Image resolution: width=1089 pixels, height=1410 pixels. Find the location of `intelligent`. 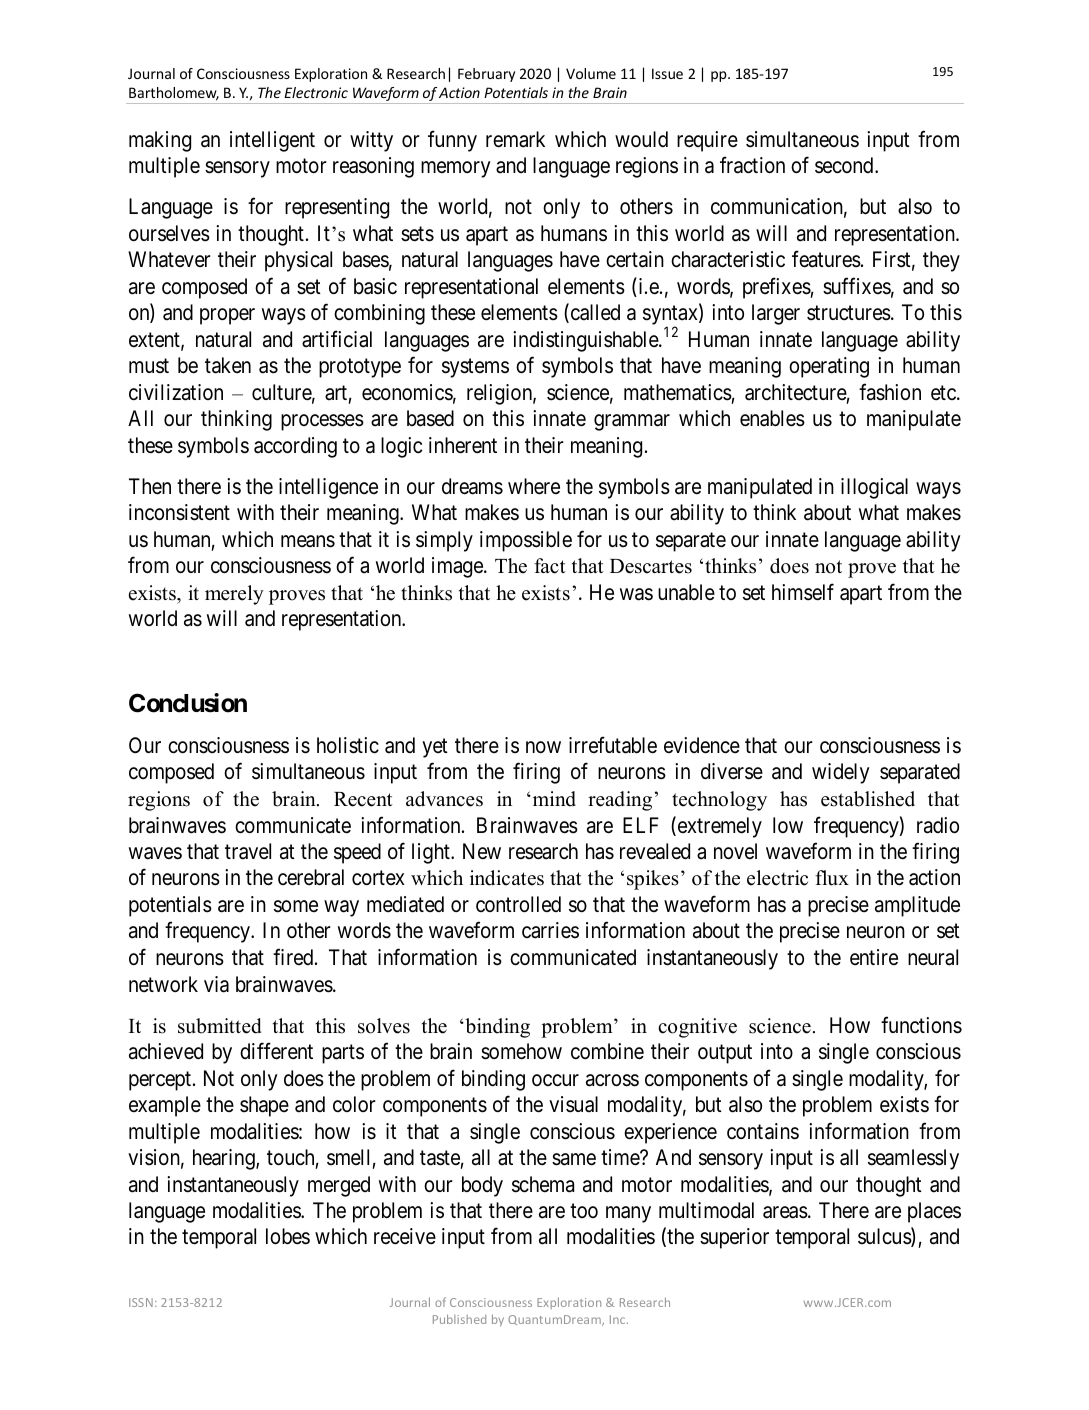

intelligent is located at coordinates (272, 141).
